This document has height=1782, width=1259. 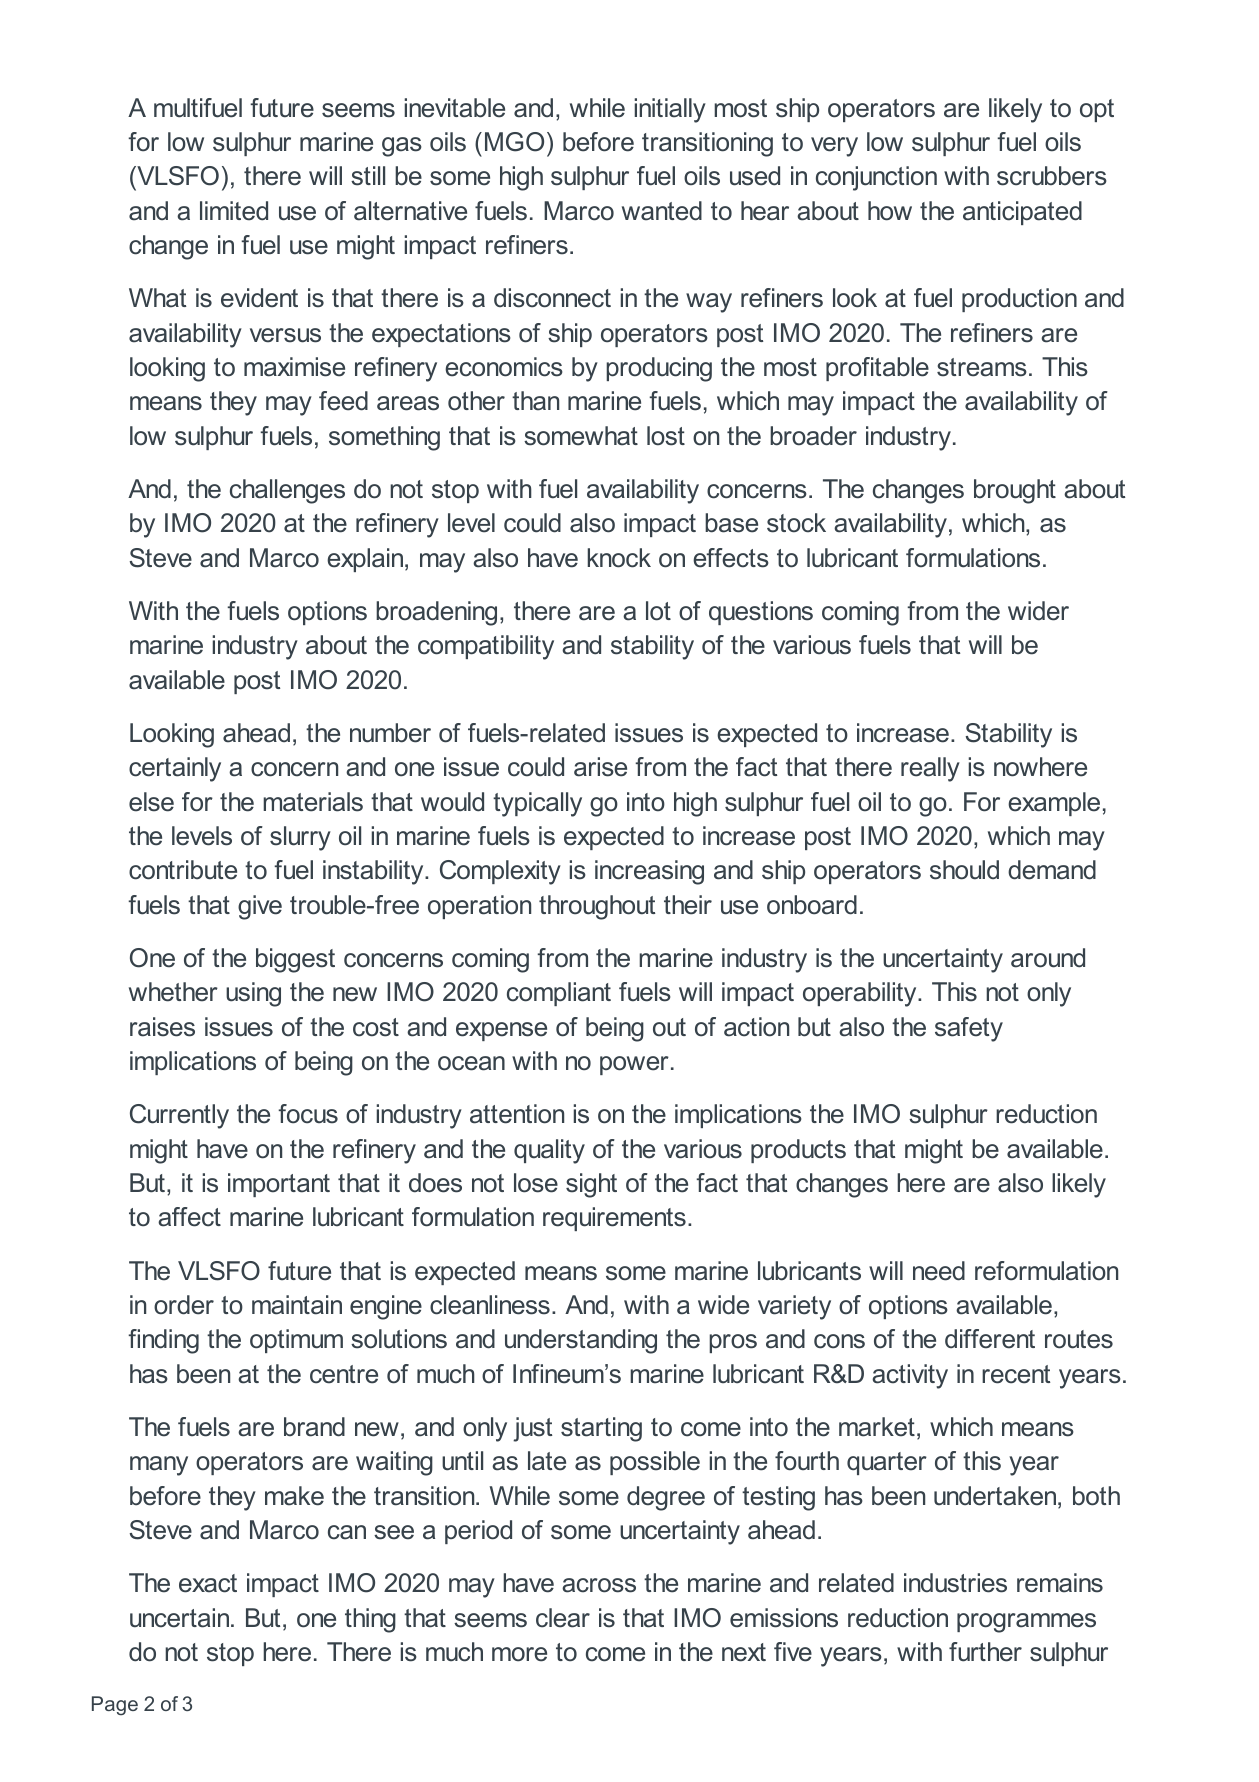 I want to click on further, so click(x=985, y=1652).
